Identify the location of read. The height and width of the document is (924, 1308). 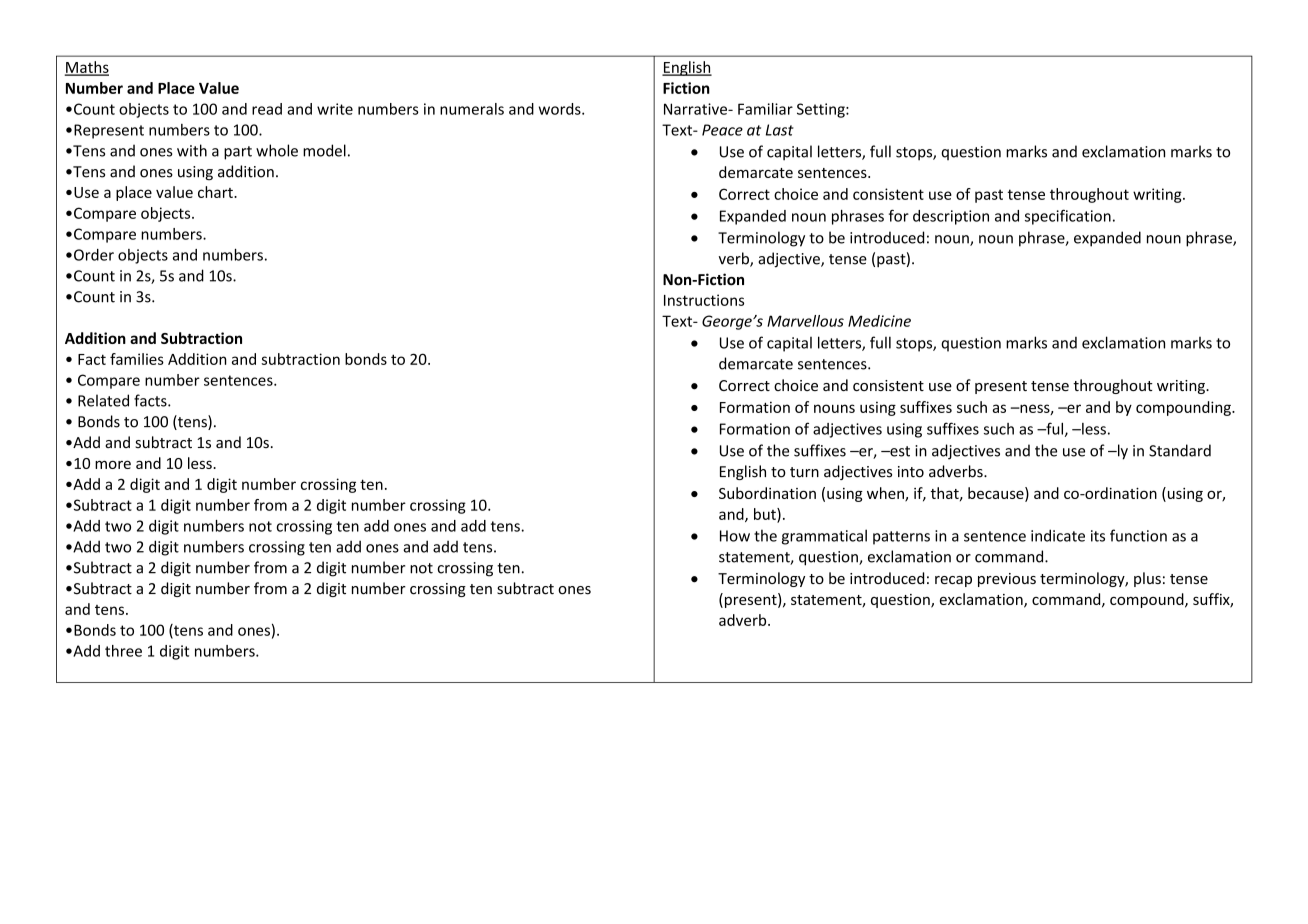
(267, 109).
